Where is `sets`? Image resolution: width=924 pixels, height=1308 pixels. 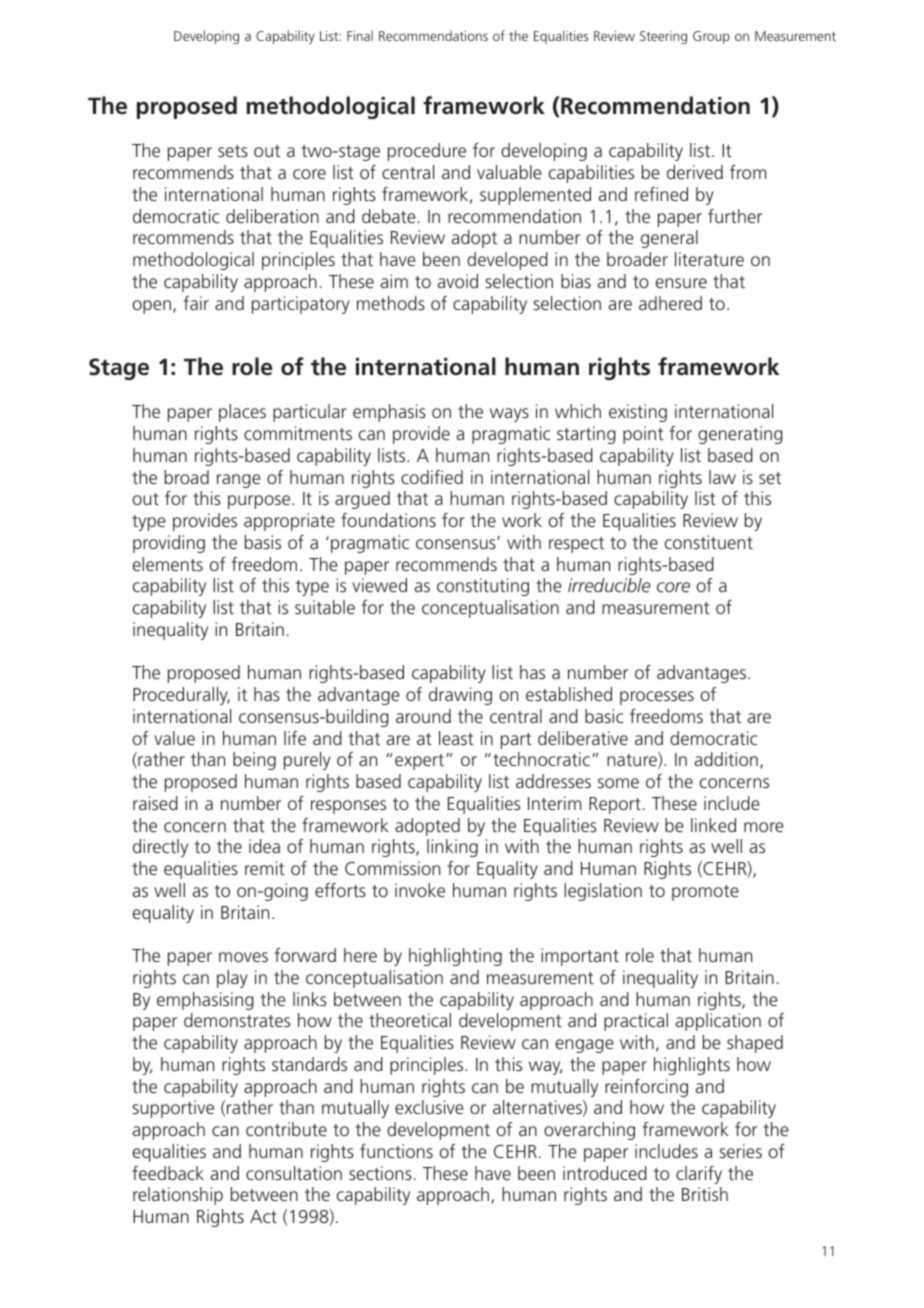 sets is located at coordinates (233, 151).
